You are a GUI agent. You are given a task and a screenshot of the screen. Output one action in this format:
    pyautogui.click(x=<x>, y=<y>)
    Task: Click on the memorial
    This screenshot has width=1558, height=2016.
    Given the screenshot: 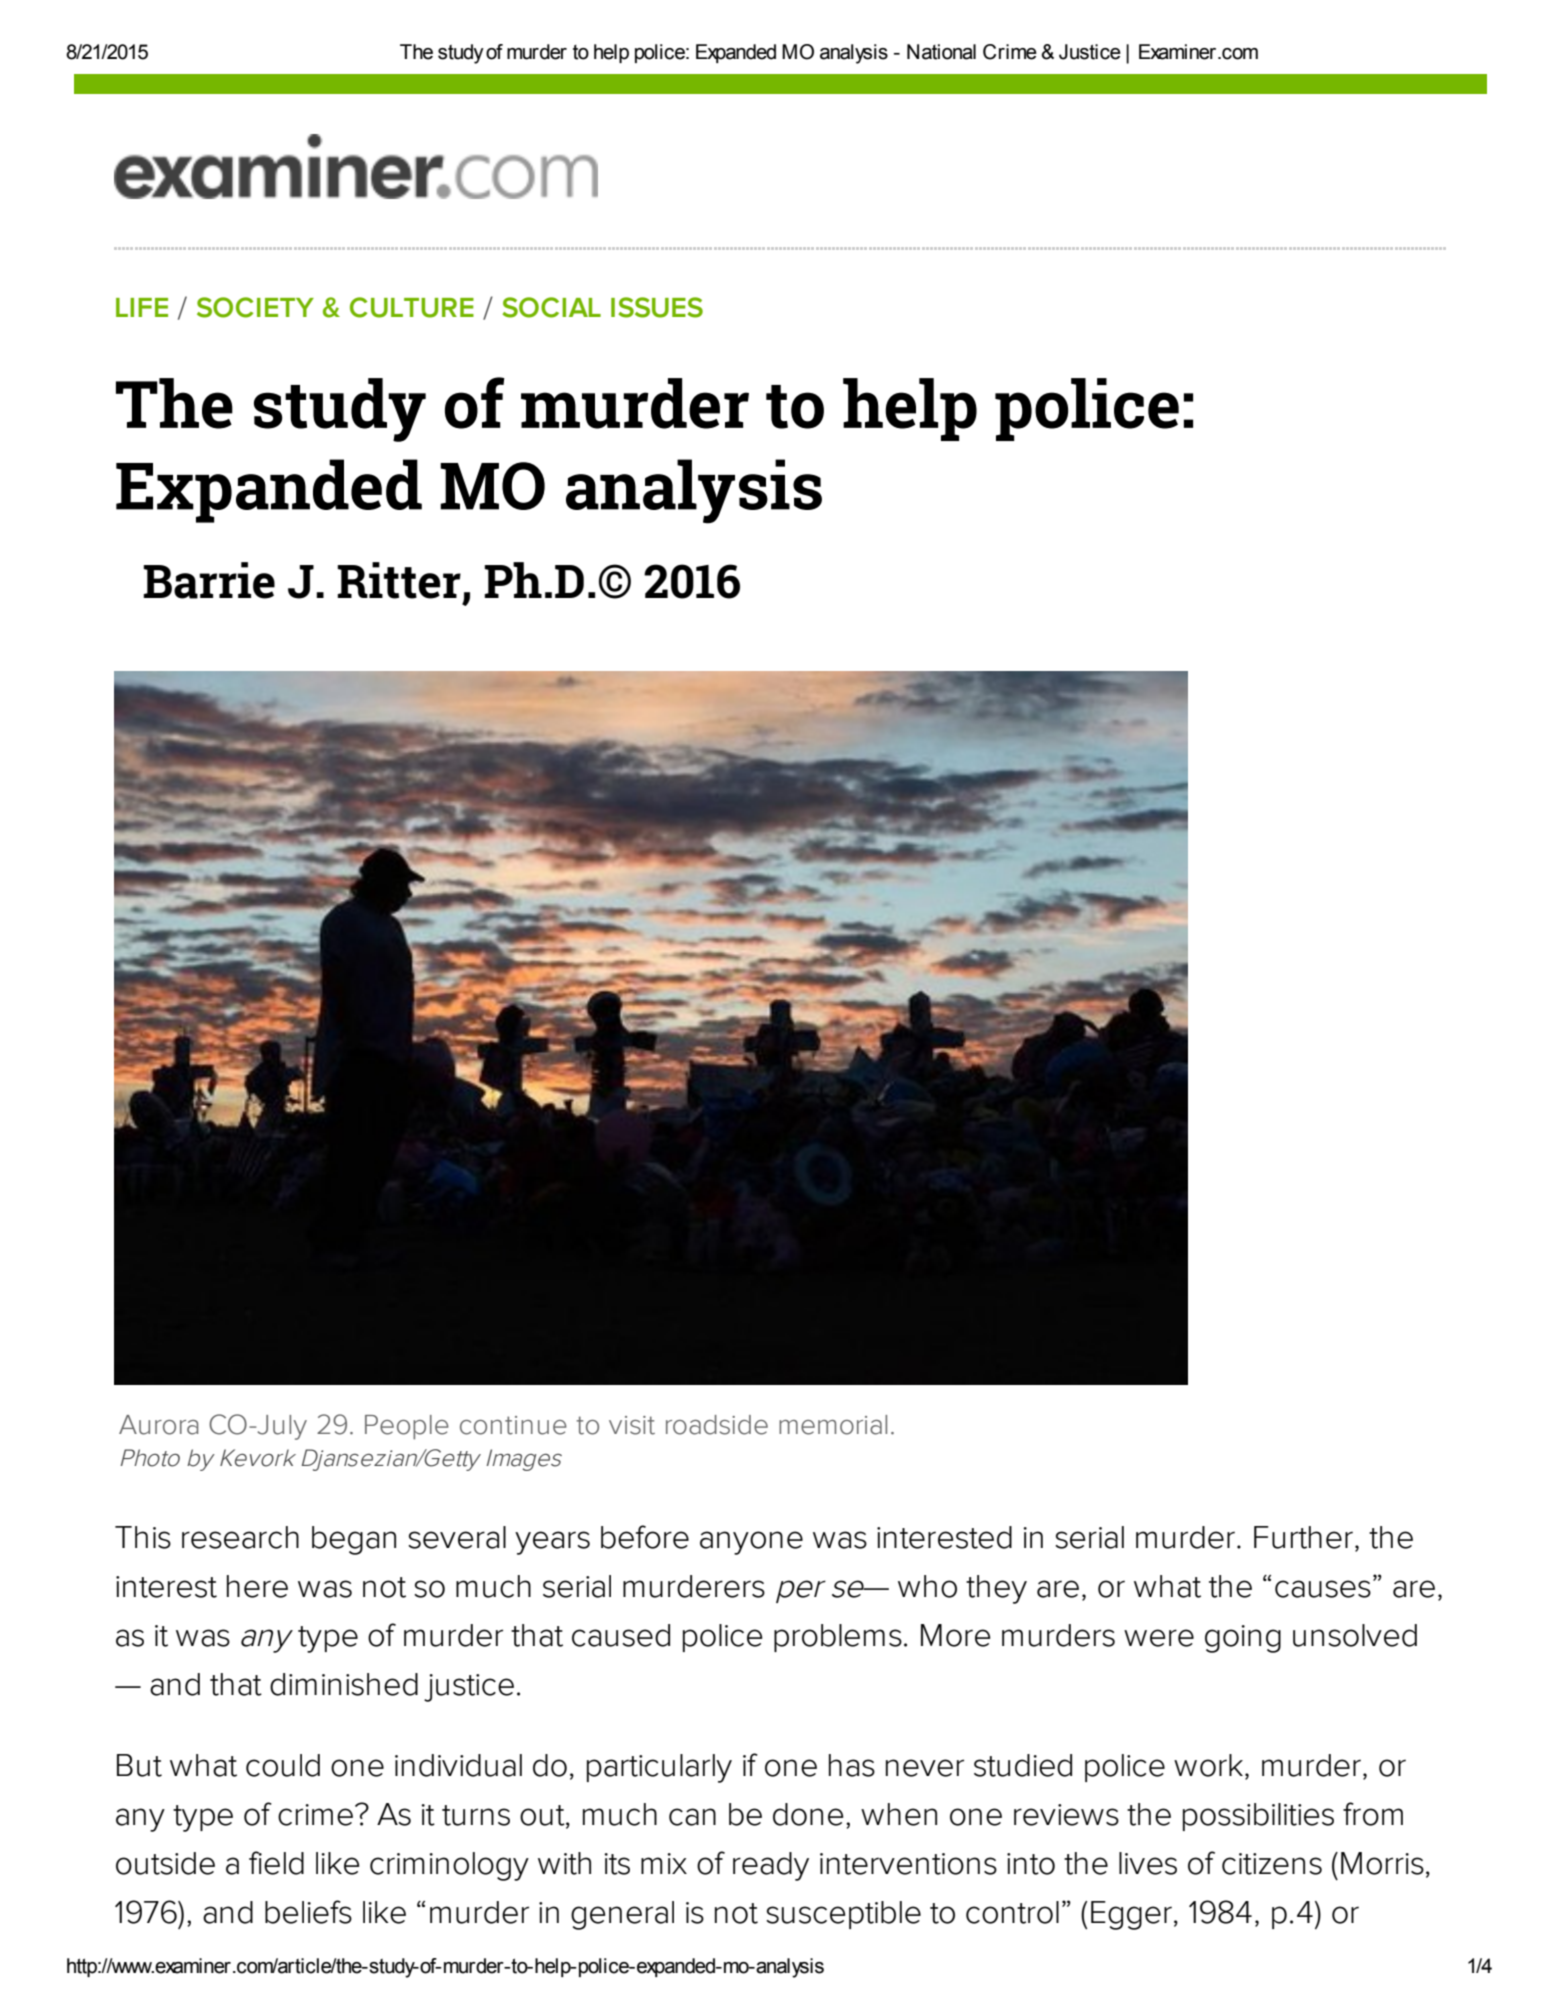 What is the action you would take?
    pyautogui.click(x=833, y=1425)
